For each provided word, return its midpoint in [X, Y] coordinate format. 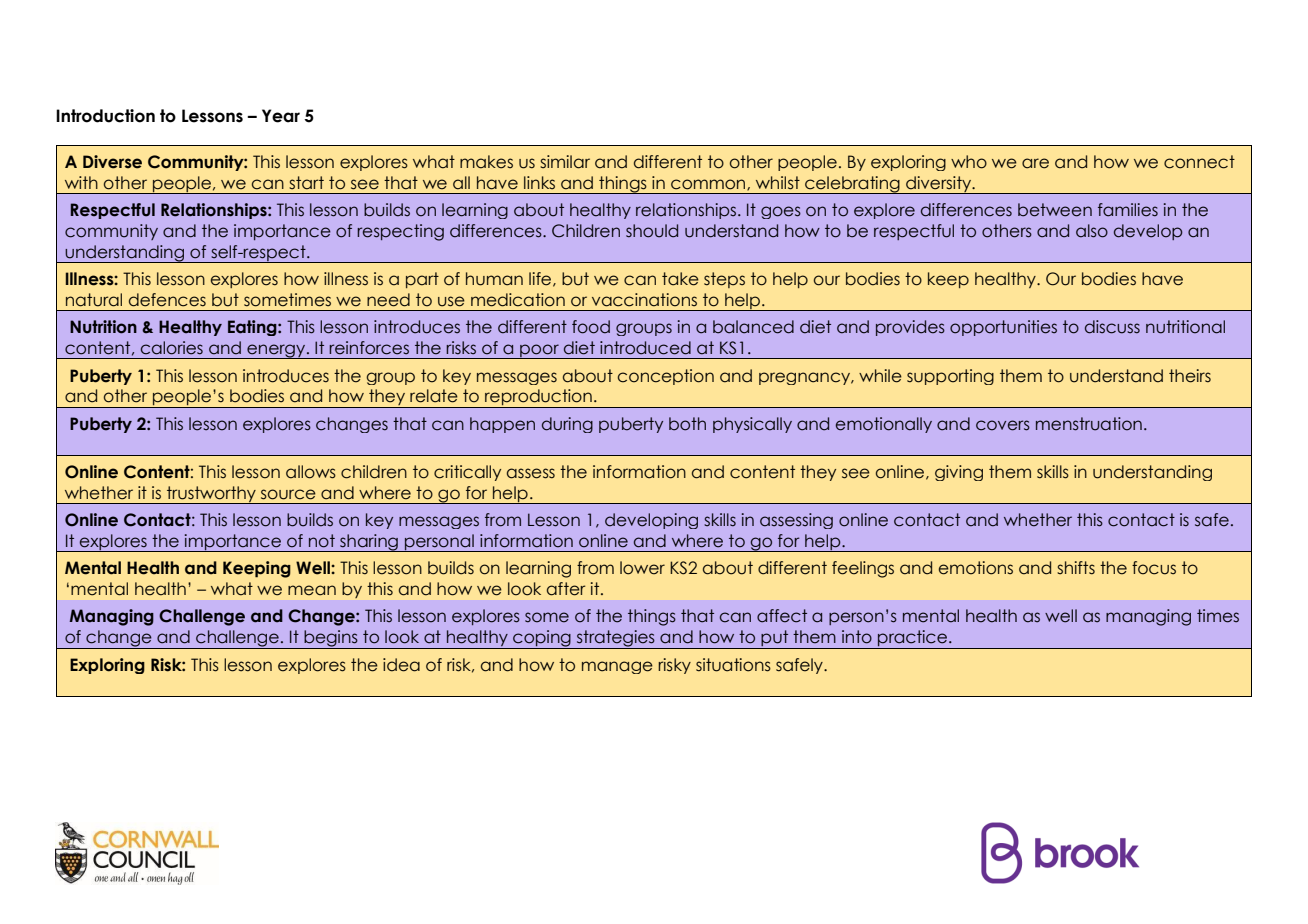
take [680, 279]
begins [331, 639]
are [1035, 163]
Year [281, 116]
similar [565, 162]
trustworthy [211, 495]
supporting [950, 377]
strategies [616, 639]
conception [666, 377]
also [1092, 231]
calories [172, 348]
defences [167, 300]
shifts [1076, 568]
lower [642, 568]
